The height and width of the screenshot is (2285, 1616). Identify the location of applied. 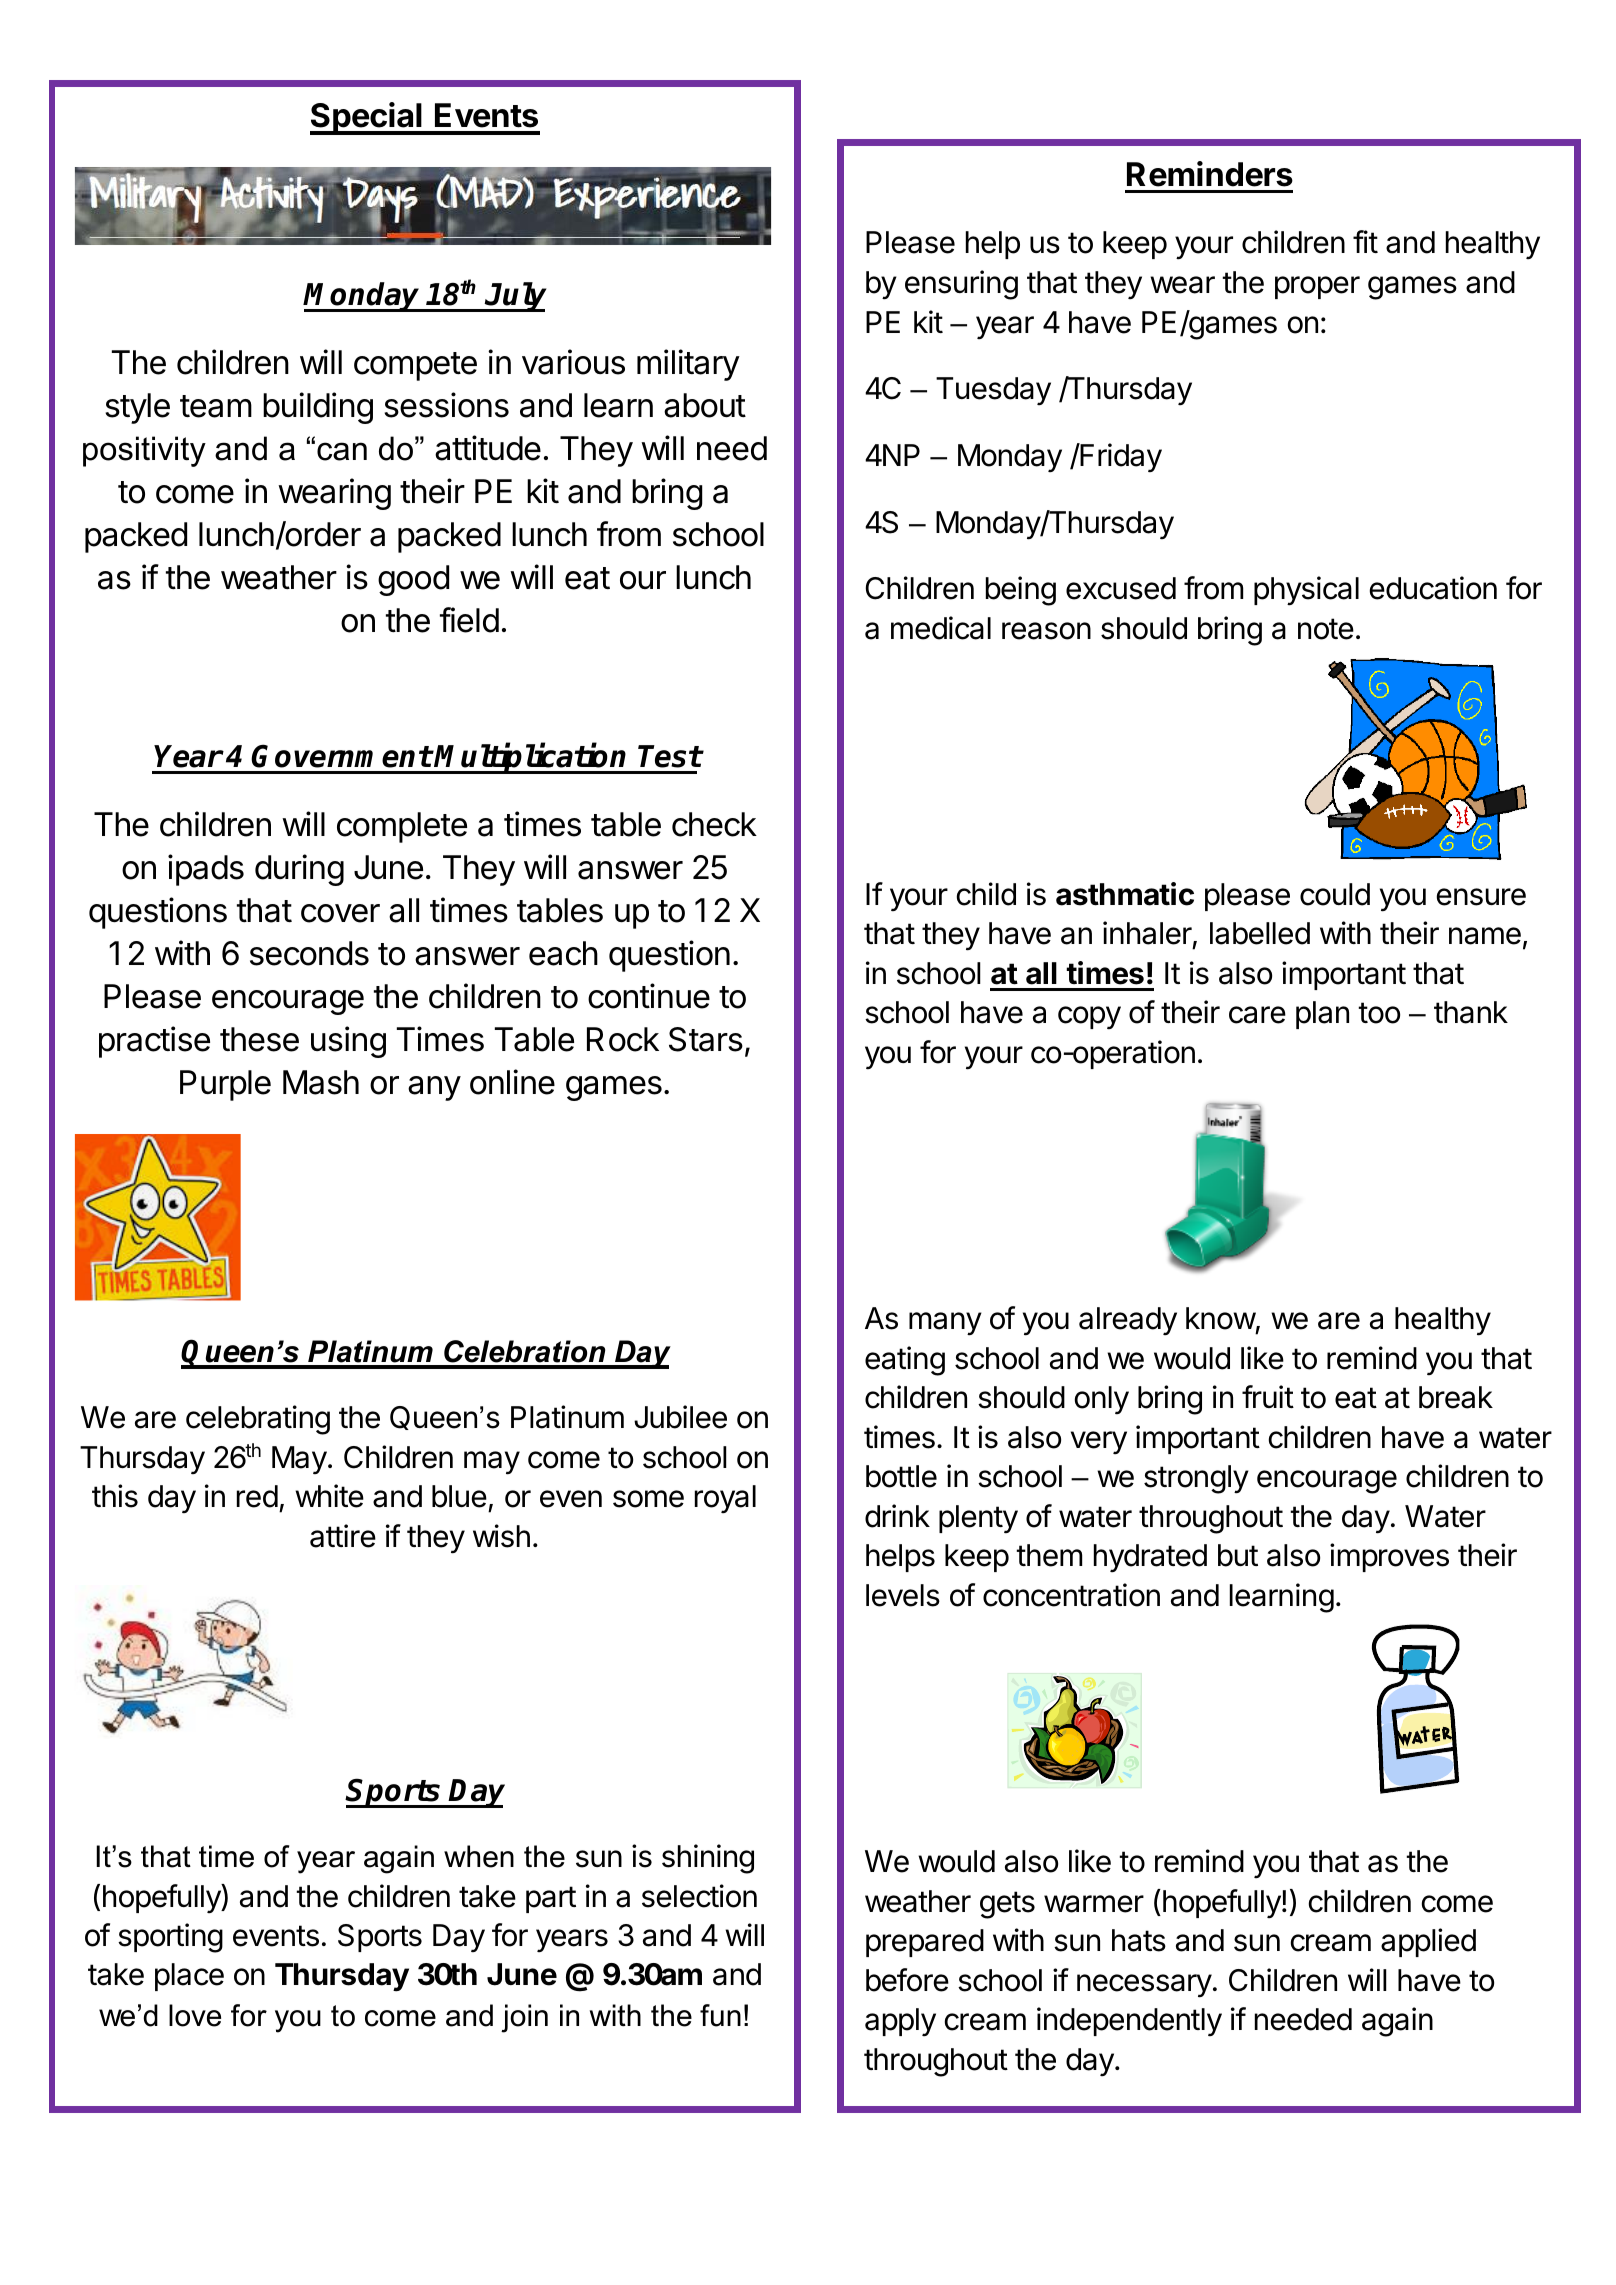
(1428, 1942).
